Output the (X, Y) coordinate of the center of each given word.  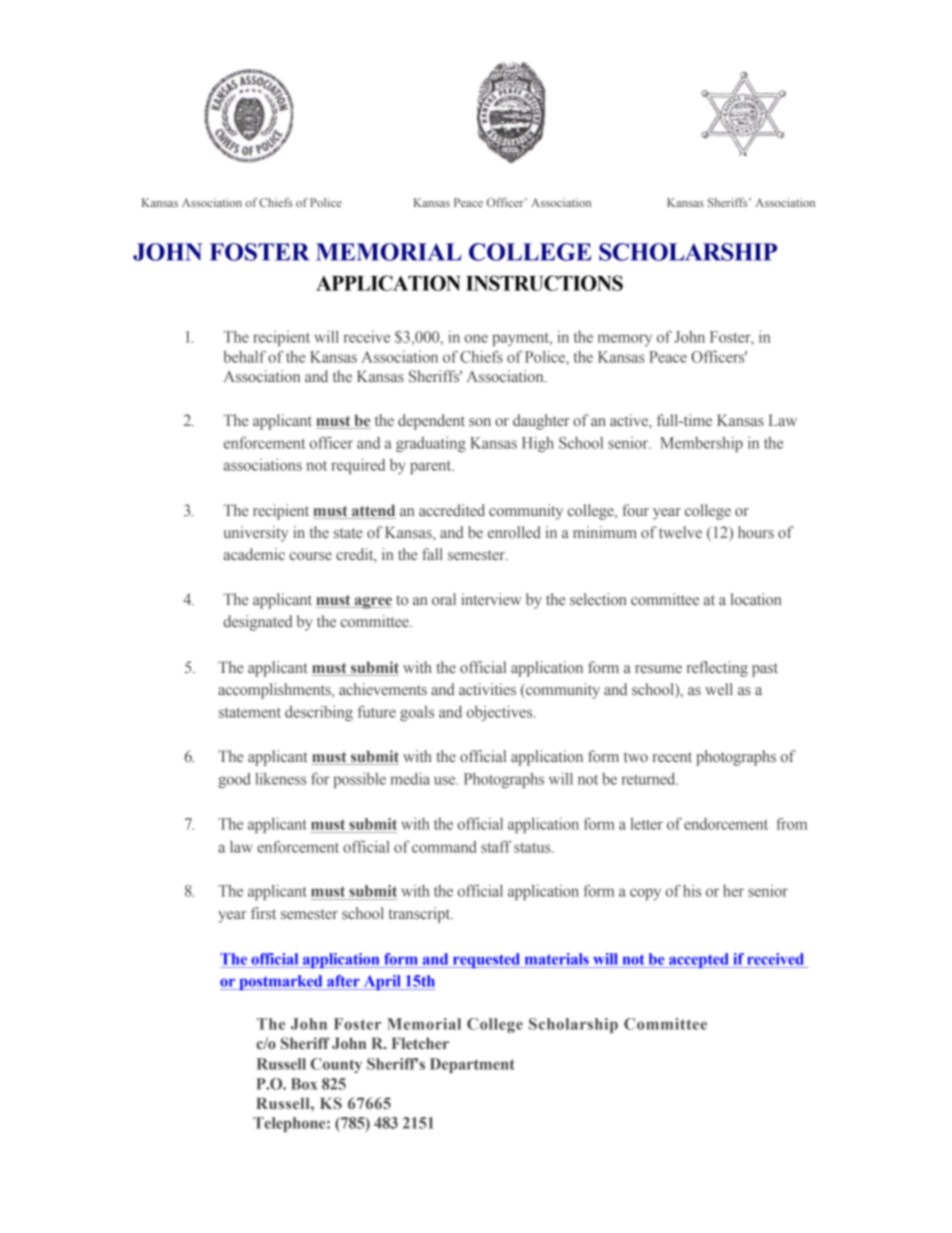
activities (487, 689)
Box (304, 1084)
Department (472, 1065)
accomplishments (275, 691)
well (719, 689)
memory (625, 340)
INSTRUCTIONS (544, 283)
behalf (244, 356)
